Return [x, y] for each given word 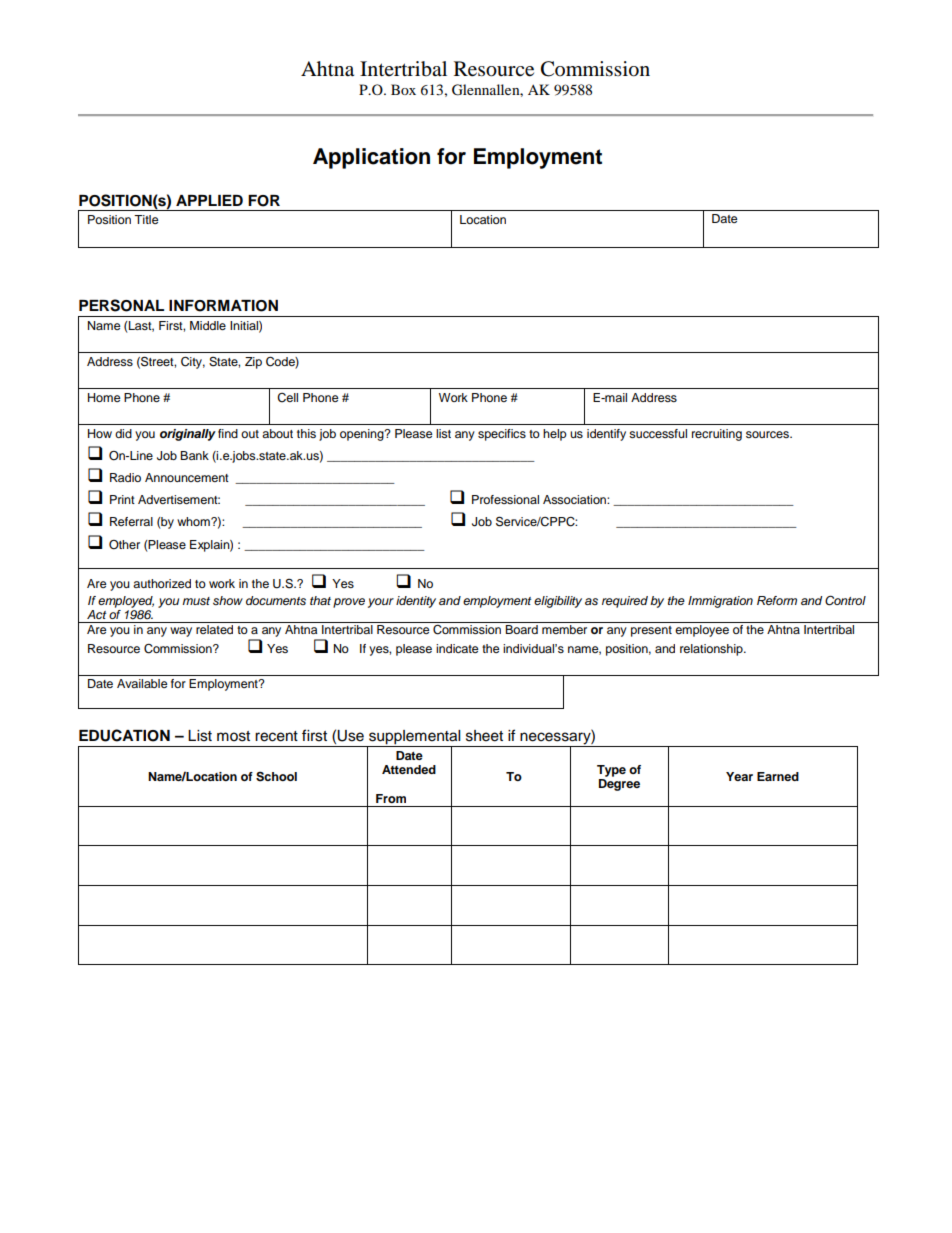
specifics [502, 435]
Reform [777, 600]
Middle [208, 325]
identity [416, 602]
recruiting [717, 435]
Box [403, 89]
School [276, 776]
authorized [162, 583]
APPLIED [209, 200]
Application [371, 158]
